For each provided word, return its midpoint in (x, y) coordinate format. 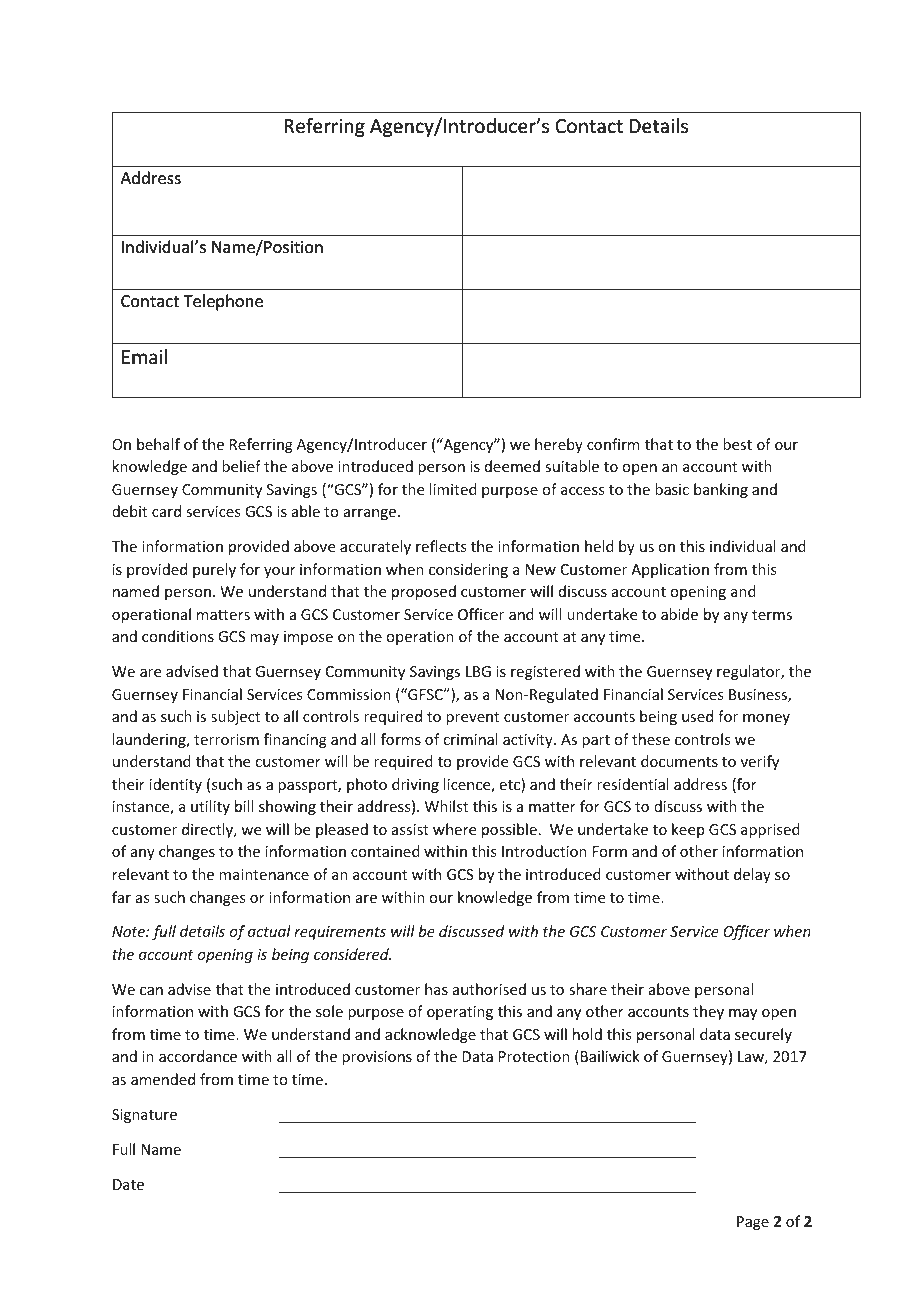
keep (688, 830)
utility (210, 807)
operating (460, 1013)
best (737, 444)
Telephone (223, 302)
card (166, 511)
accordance (198, 1056)
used (697, 716)
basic (672, 489)
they (708, 1012)
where (454, 829)
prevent (472, 718)
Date (128, 1184)
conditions (178, 636)
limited (453, 489)
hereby (559, 445)
